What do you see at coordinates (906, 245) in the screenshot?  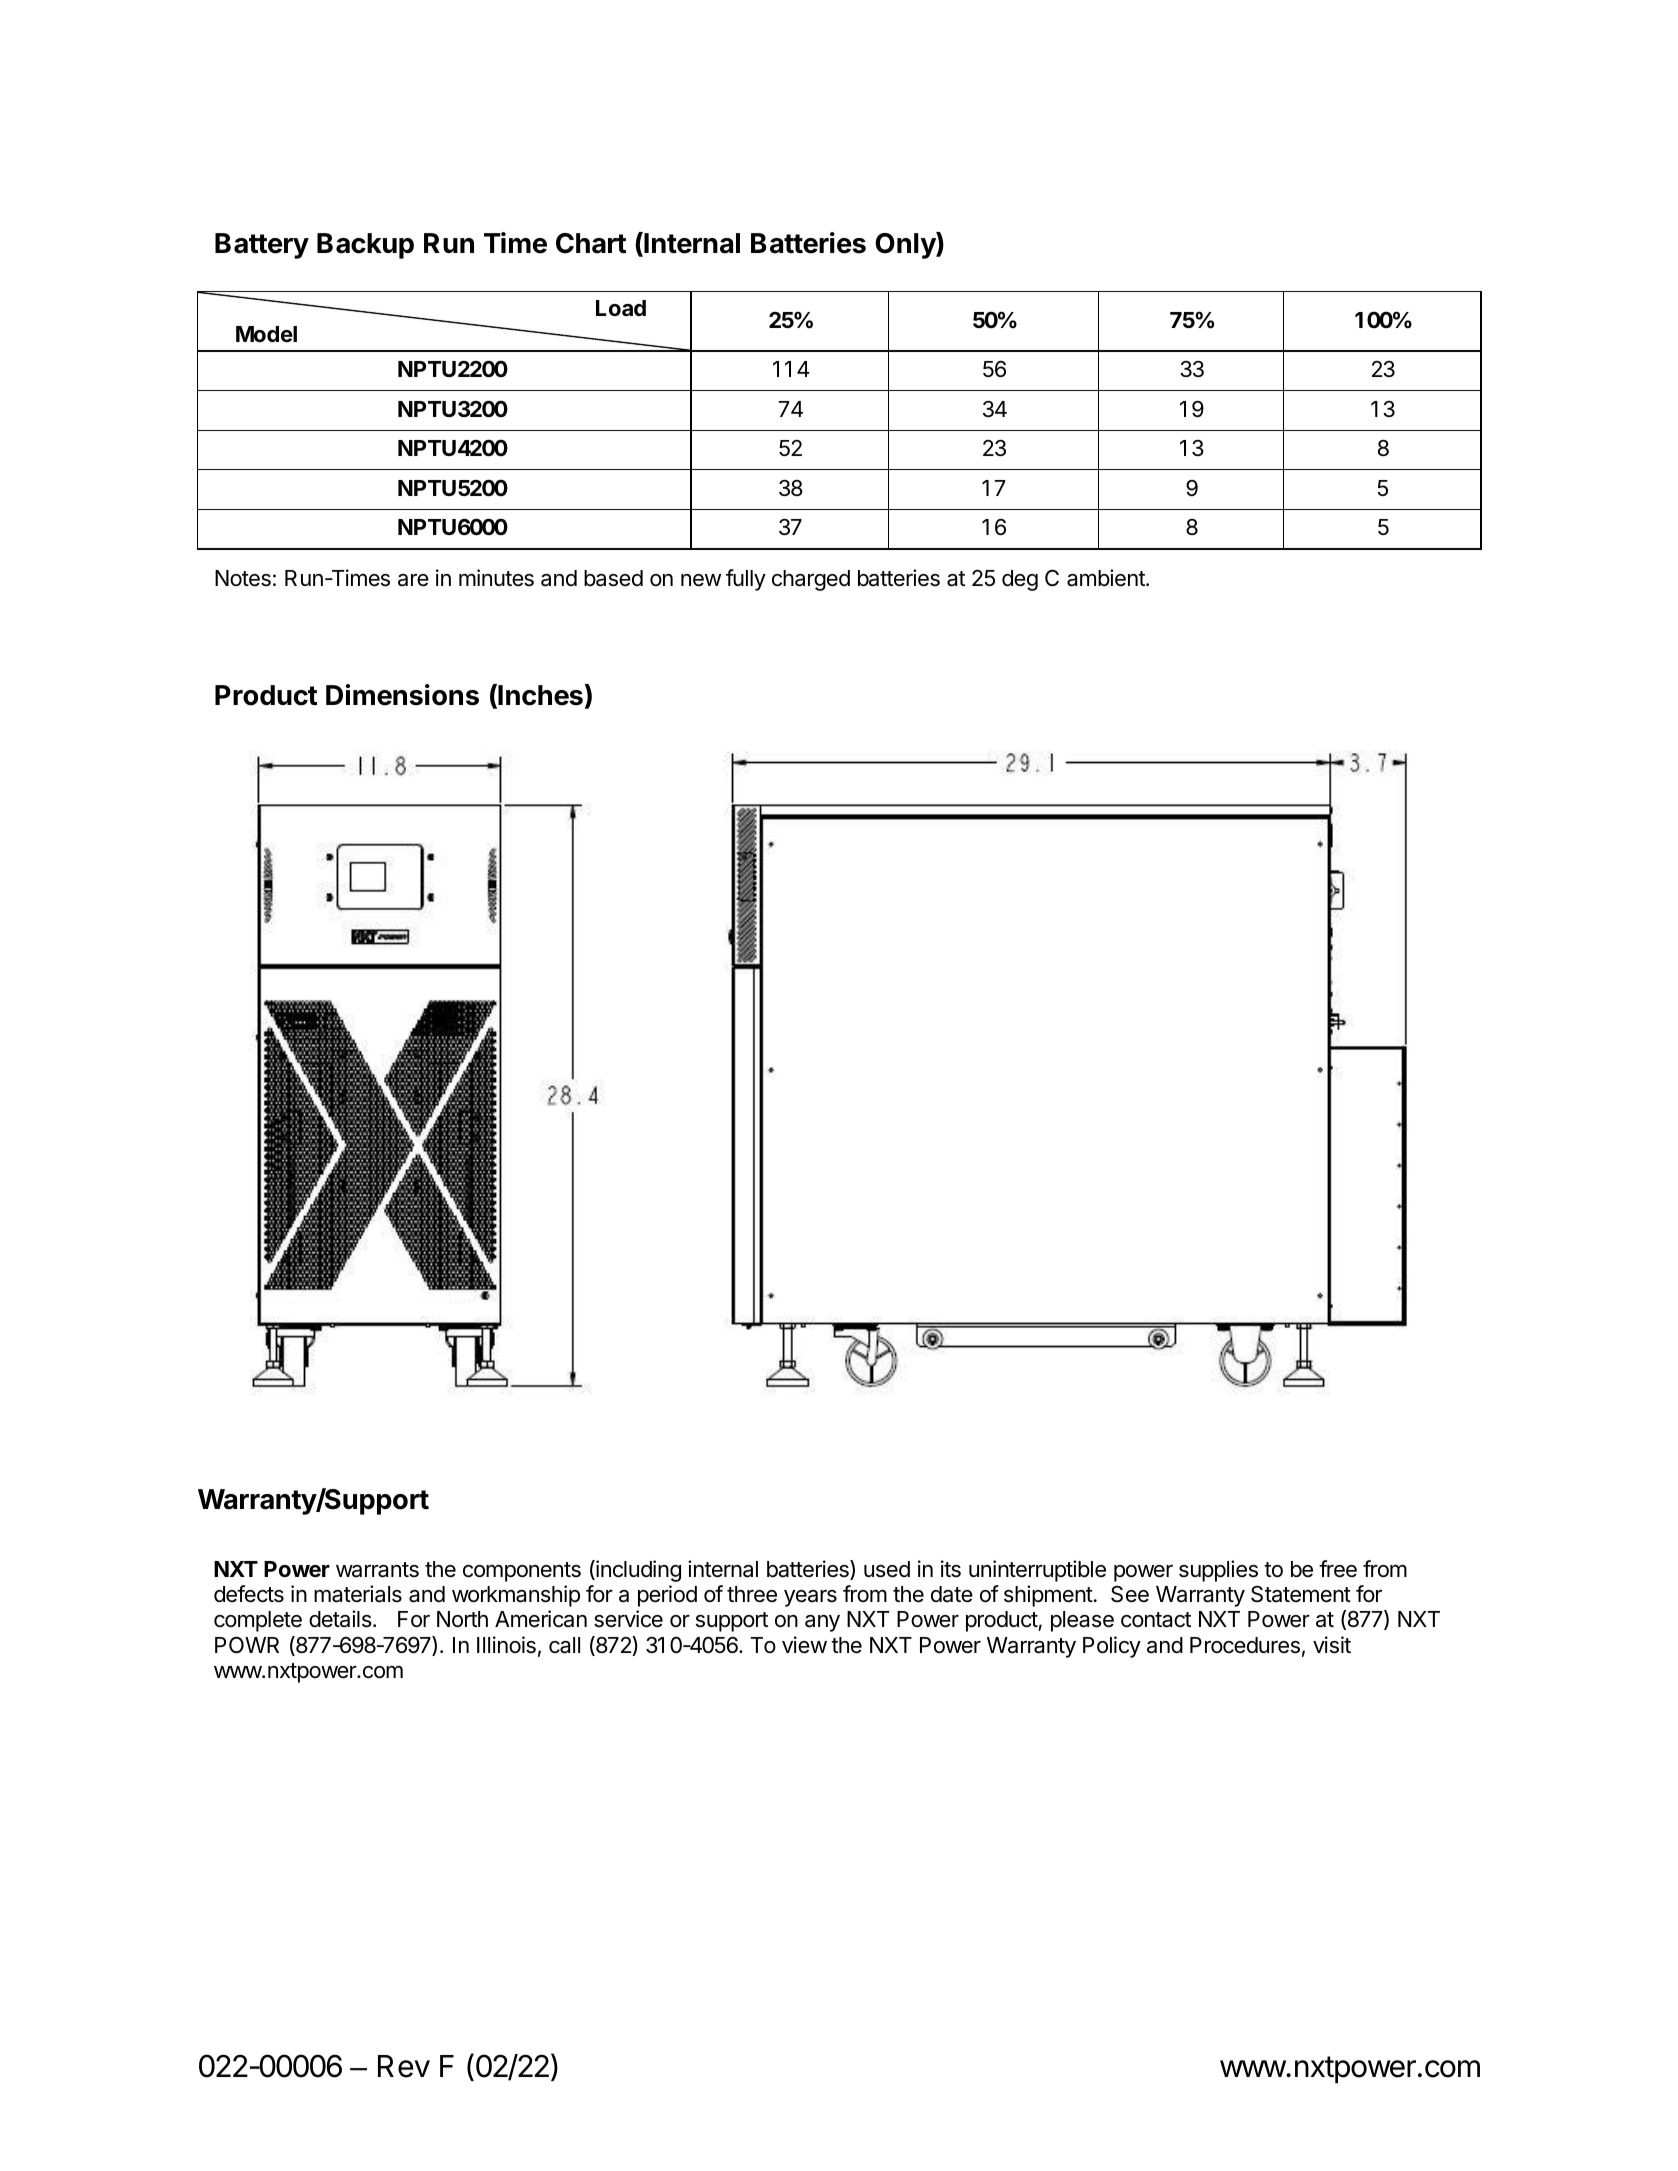 I see `Only` at bounding box center [906, 245].
